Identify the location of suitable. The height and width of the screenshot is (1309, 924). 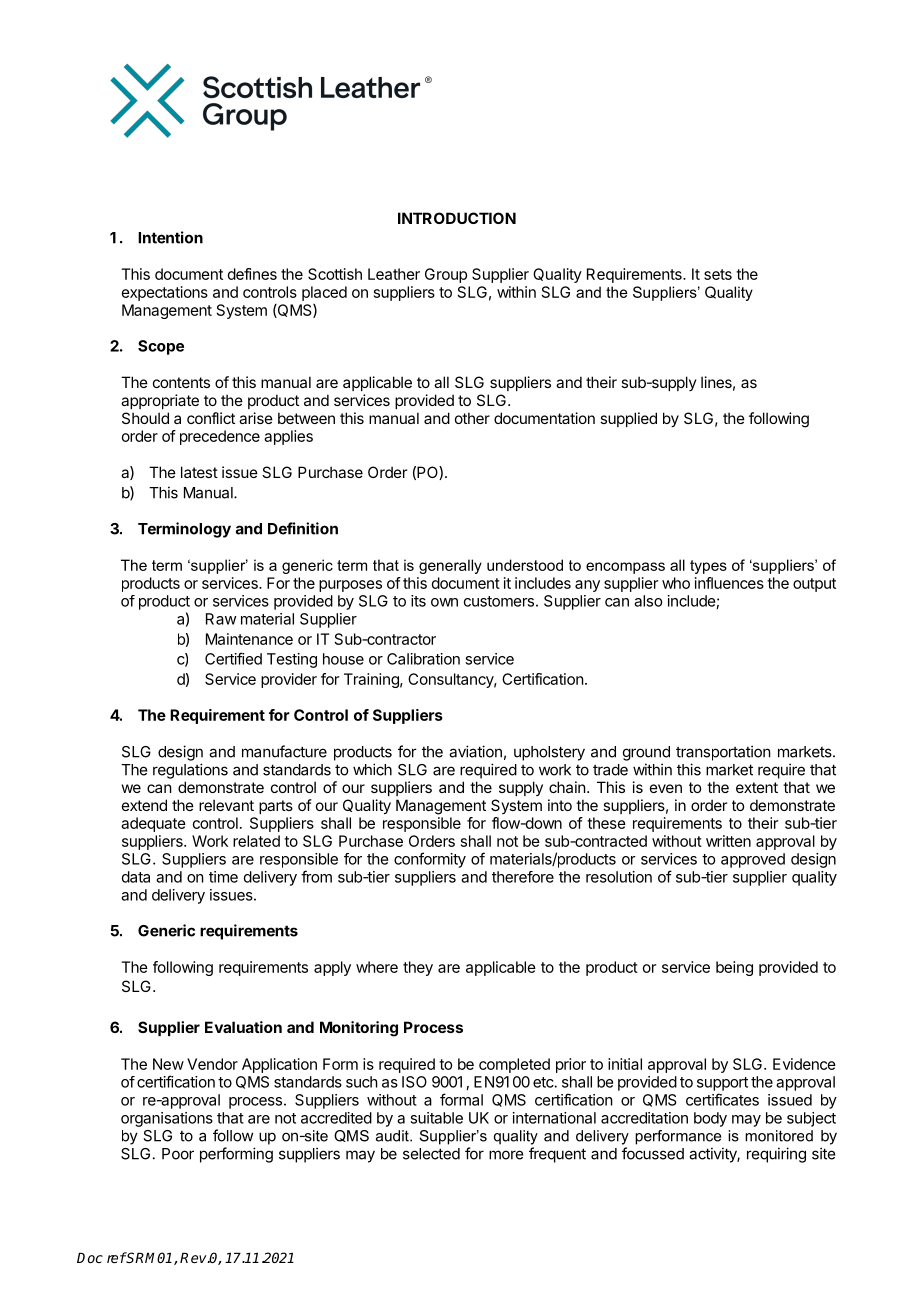
(436, 1118).
